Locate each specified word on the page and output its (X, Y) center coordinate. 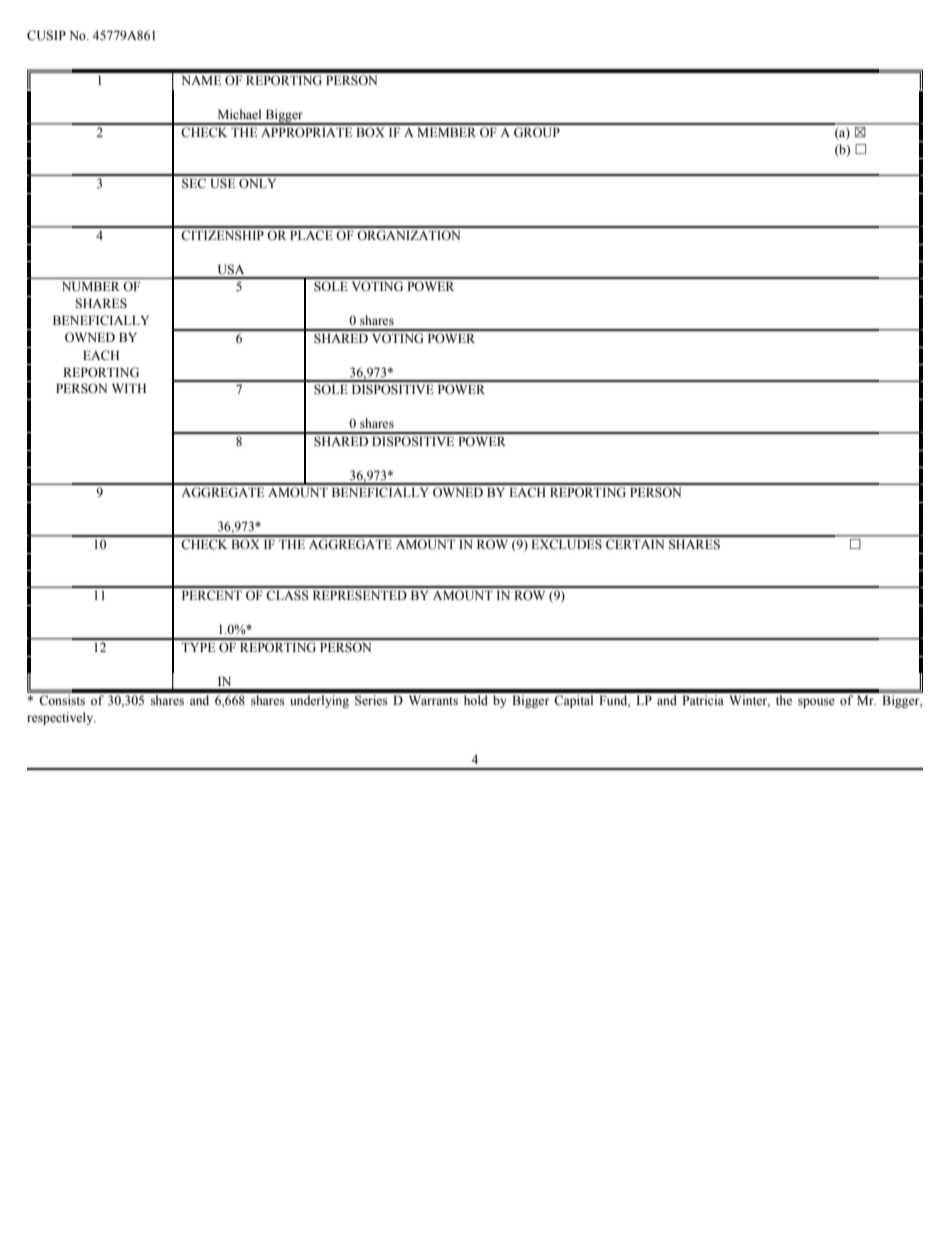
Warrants (433, 700)
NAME (201, 80)
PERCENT (212, 595)
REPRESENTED (360, 595)
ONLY (257, 183)
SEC (194, 183)
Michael (239, 114)
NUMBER (91, 286)
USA (231, 269)
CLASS (287, 595)
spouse (816, 703)
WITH (129, 388)
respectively (61, 718)
